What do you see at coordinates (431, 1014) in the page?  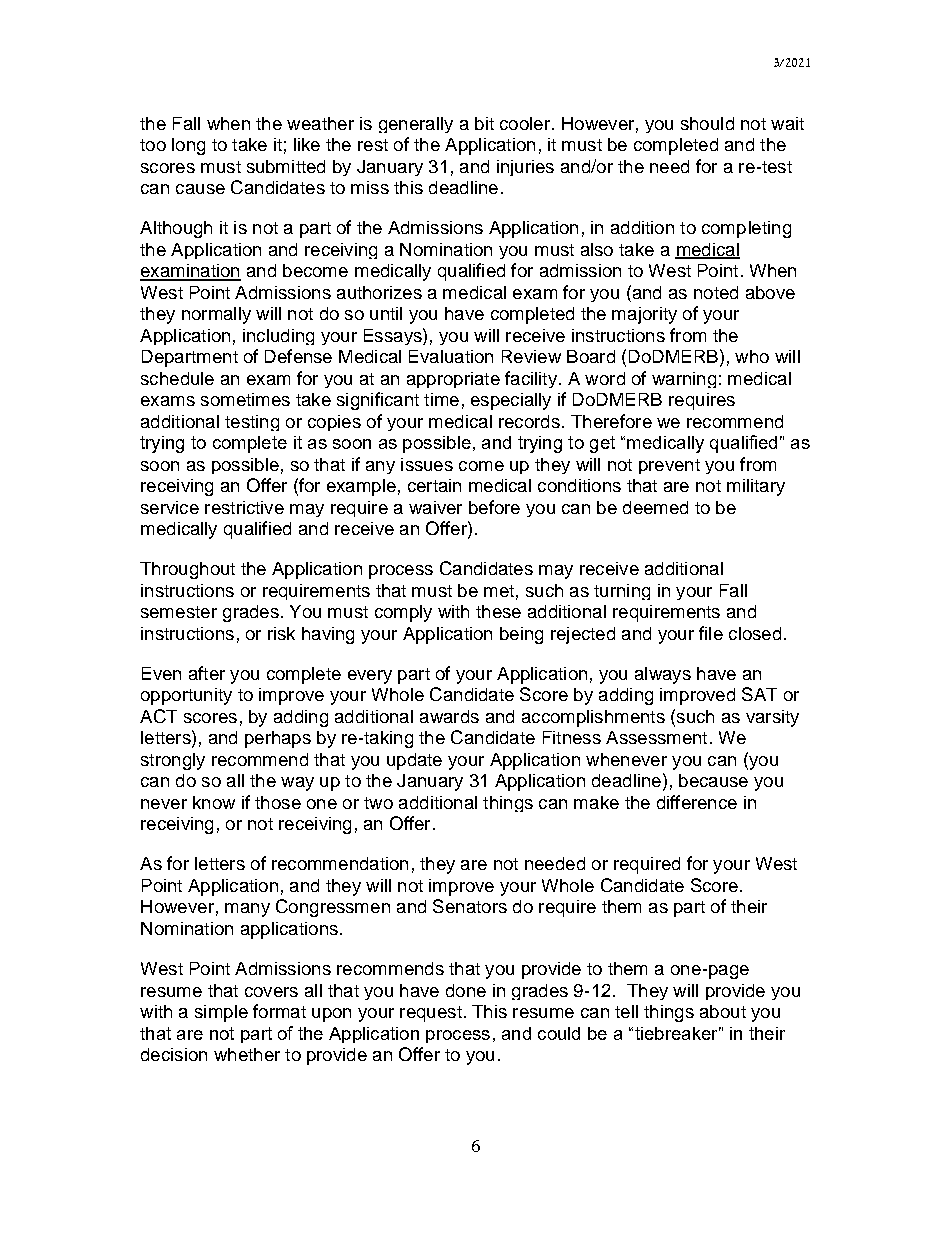 I see `request` at bounding box center [431, 1014].
